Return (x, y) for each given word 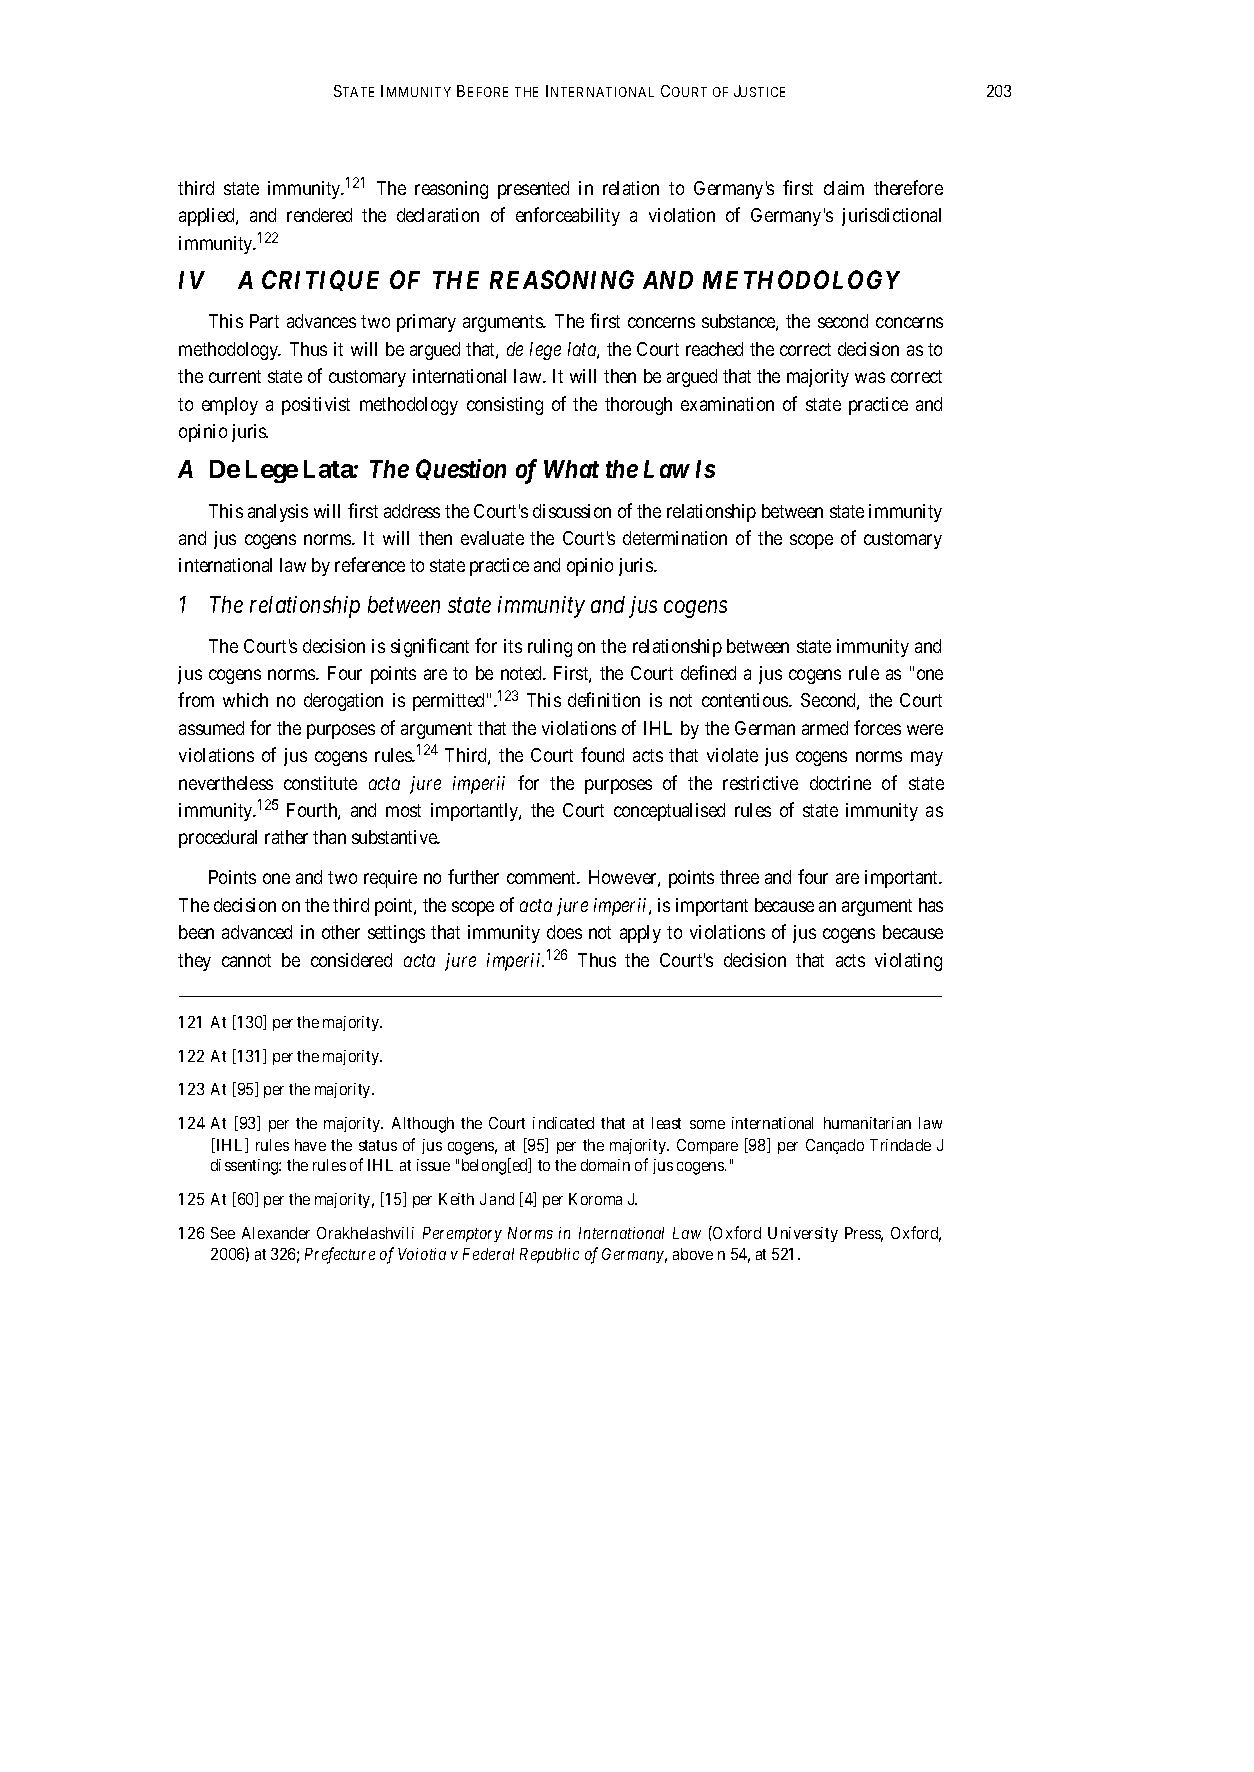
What (571, 469)
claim (844, 188)
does (564, 932)
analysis (278, 513)
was (870, 377)
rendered (319, 215)
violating (908, 962)
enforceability (568, 216)
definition (604, 699)
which (245, 700)
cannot (246, 960)
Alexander (276, 1233)
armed (825, 728)
